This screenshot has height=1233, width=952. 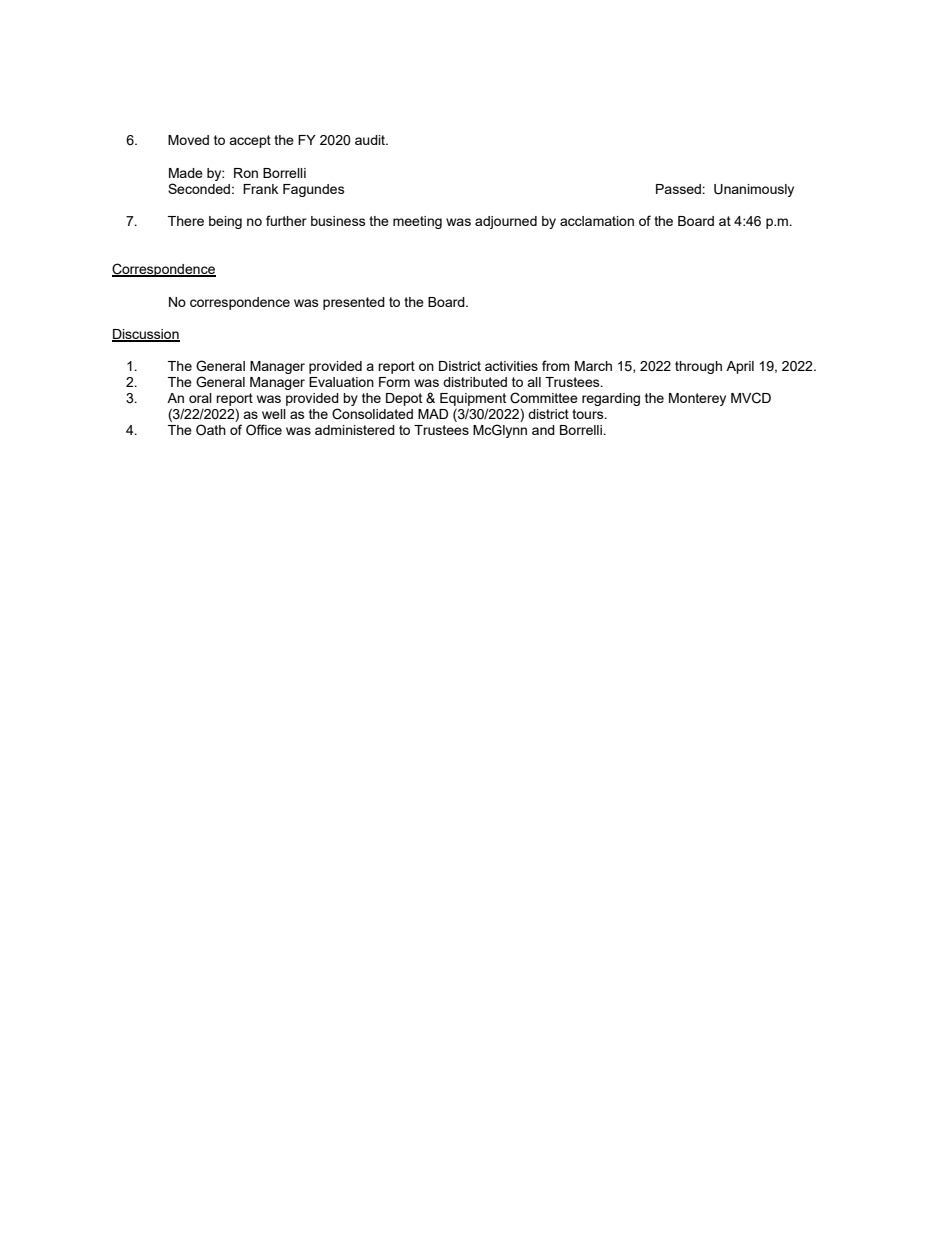 I want to click on acclamation, so click(x=597, y=221).
